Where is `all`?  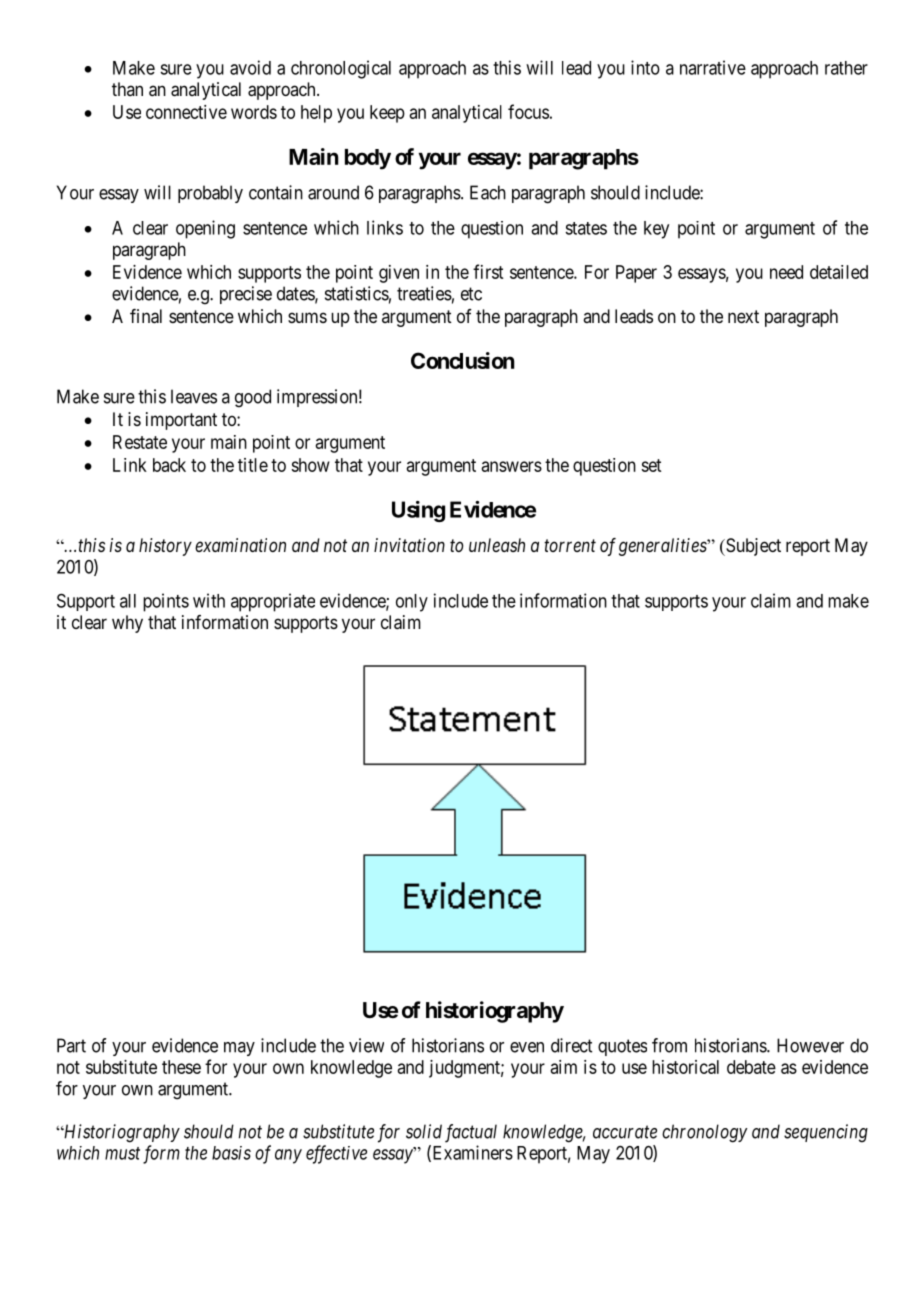
all is located at coordinates (128, 601).
